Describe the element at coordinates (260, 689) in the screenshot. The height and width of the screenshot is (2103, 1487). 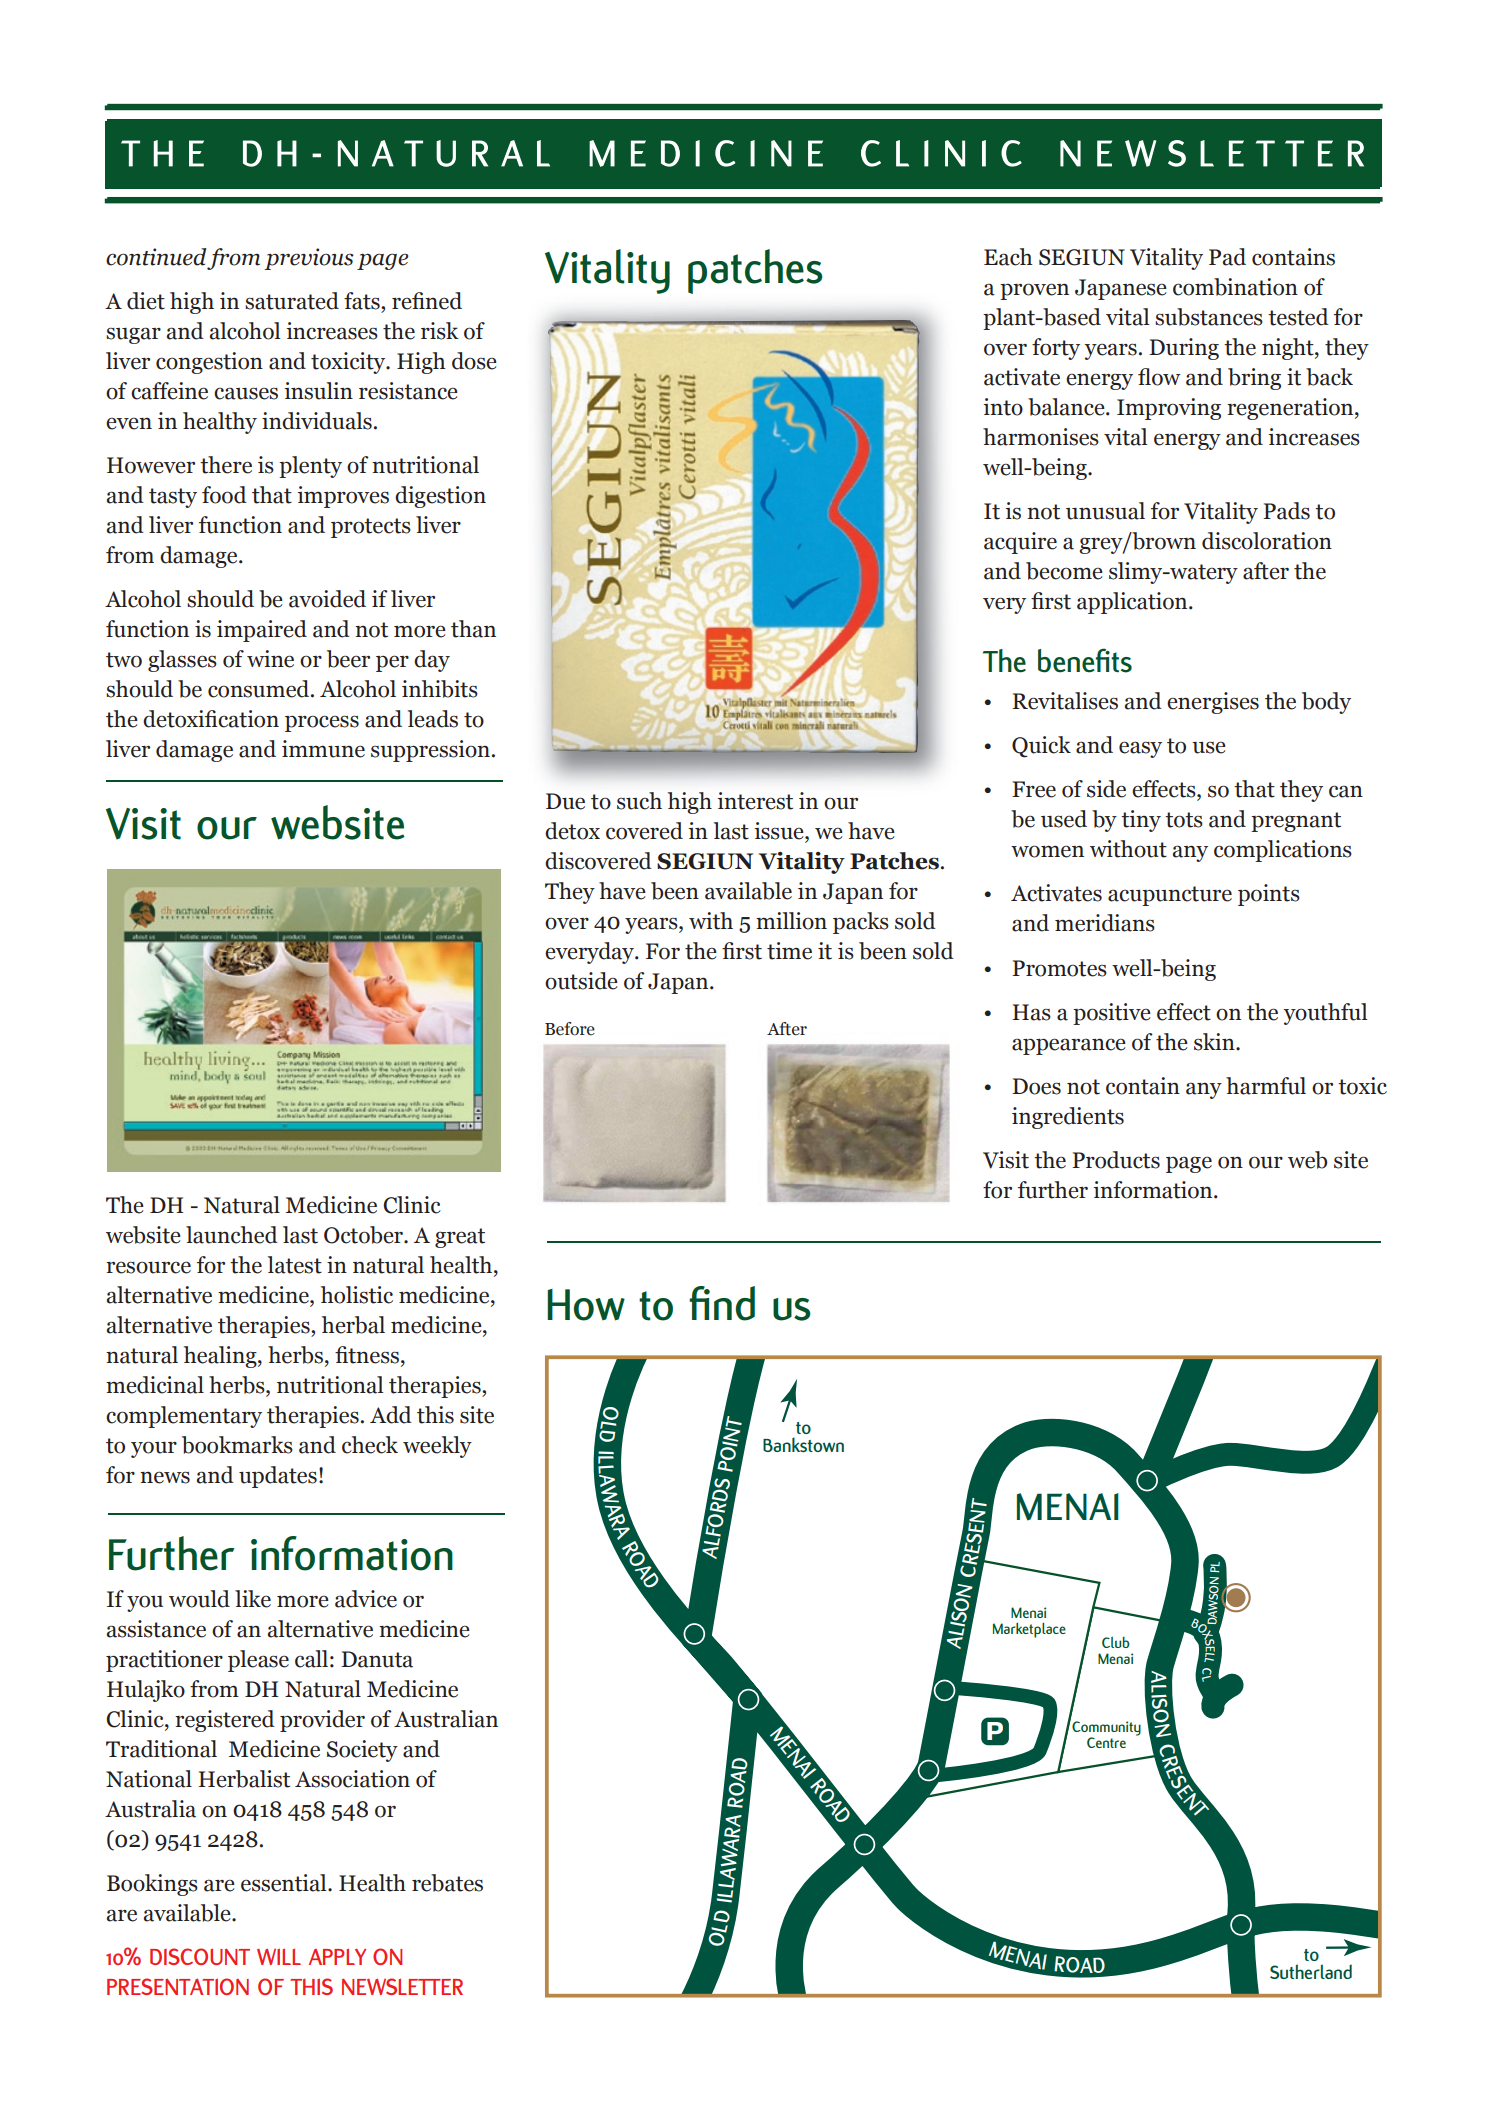
I see `consumed` at that location.
